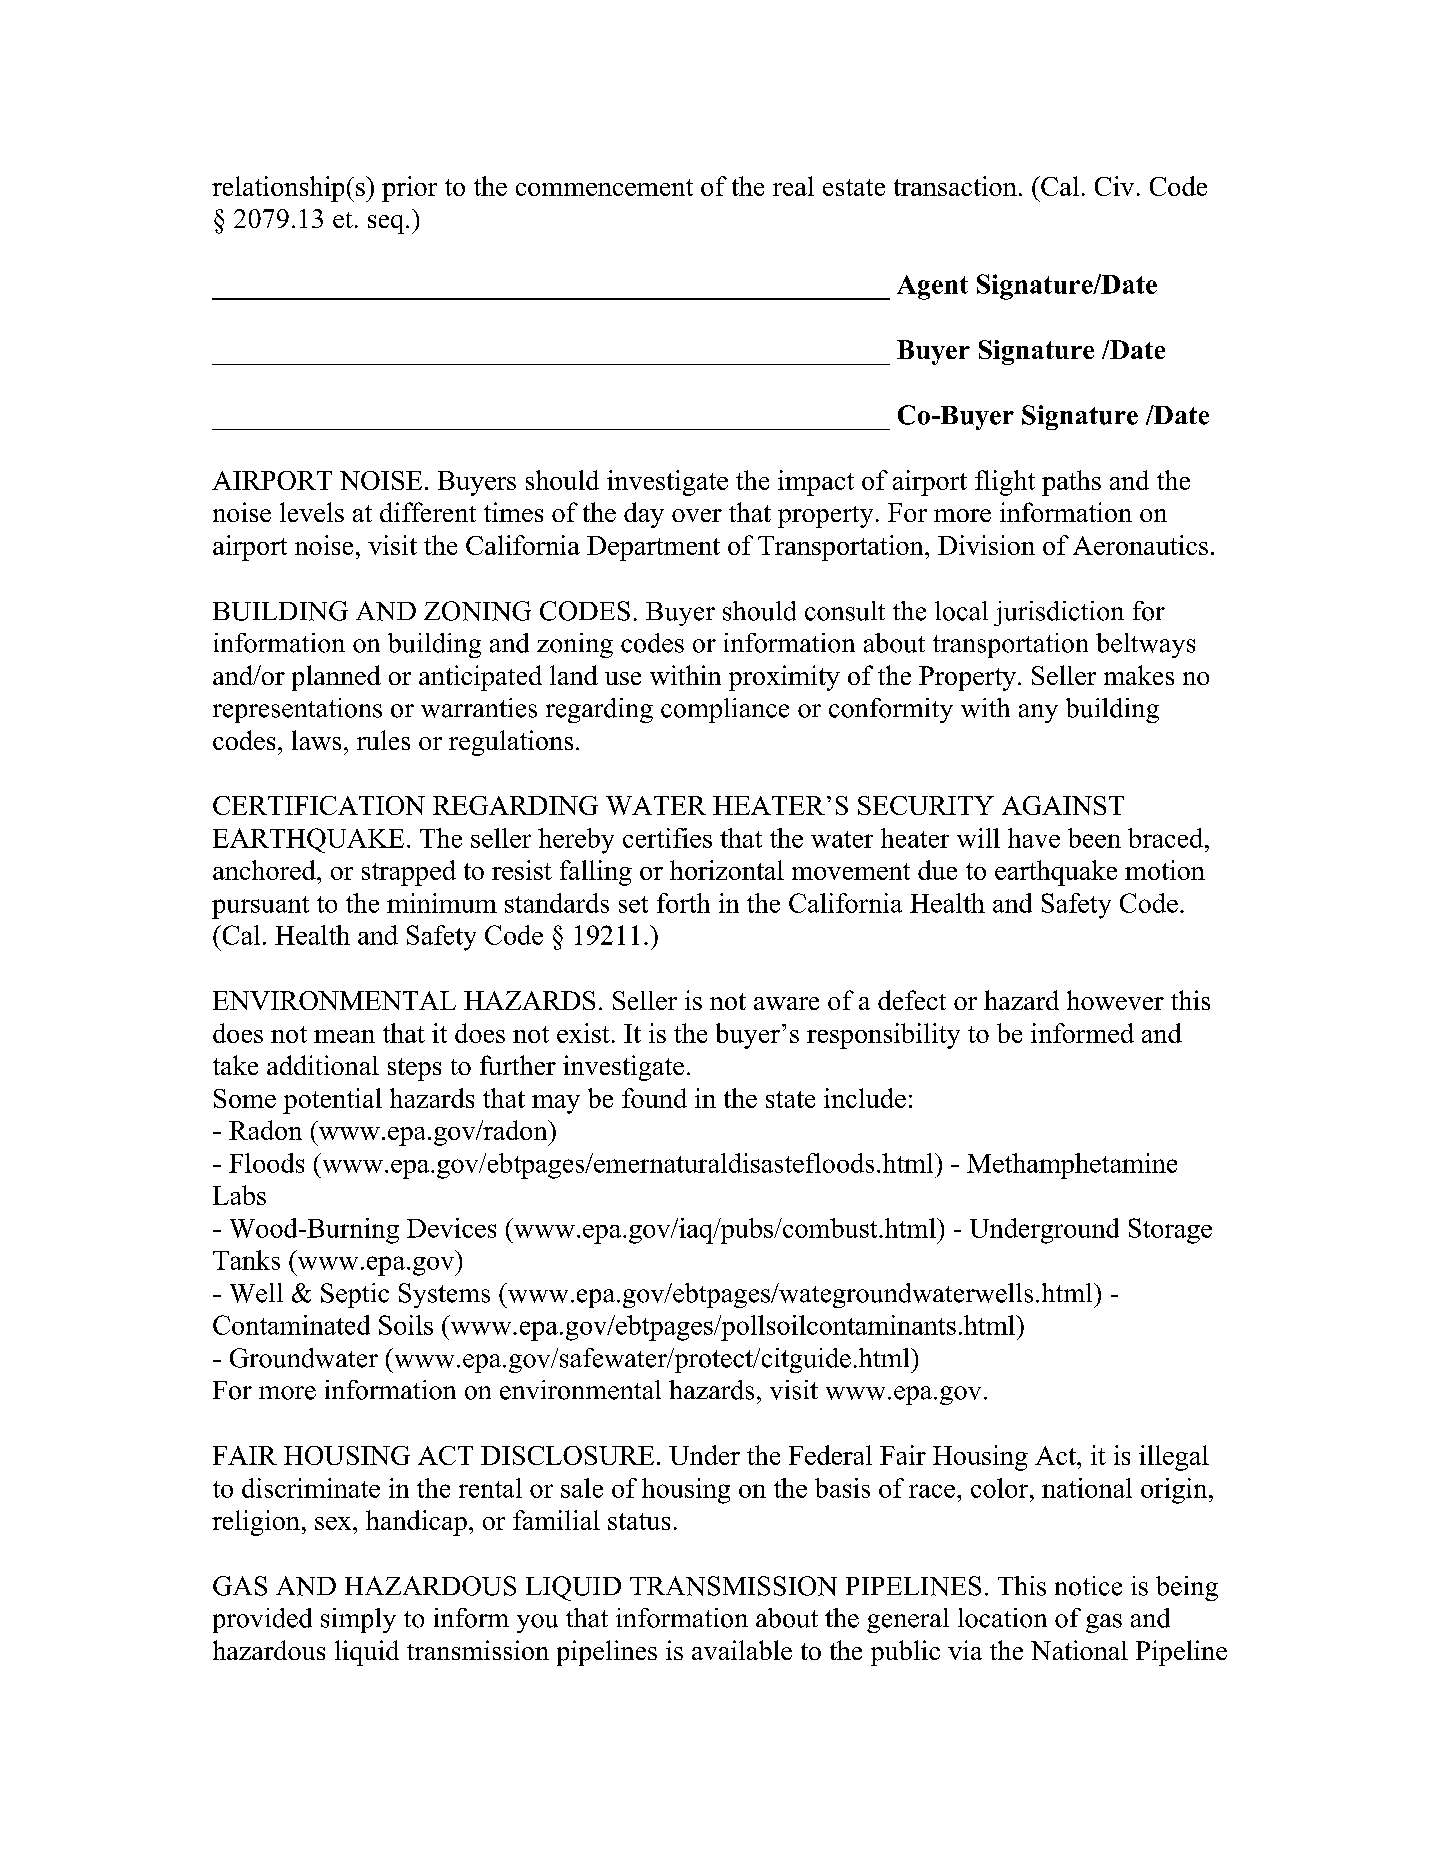  Describe the element at coordinates (387, 224) in the document. I see `seq` at that location.
